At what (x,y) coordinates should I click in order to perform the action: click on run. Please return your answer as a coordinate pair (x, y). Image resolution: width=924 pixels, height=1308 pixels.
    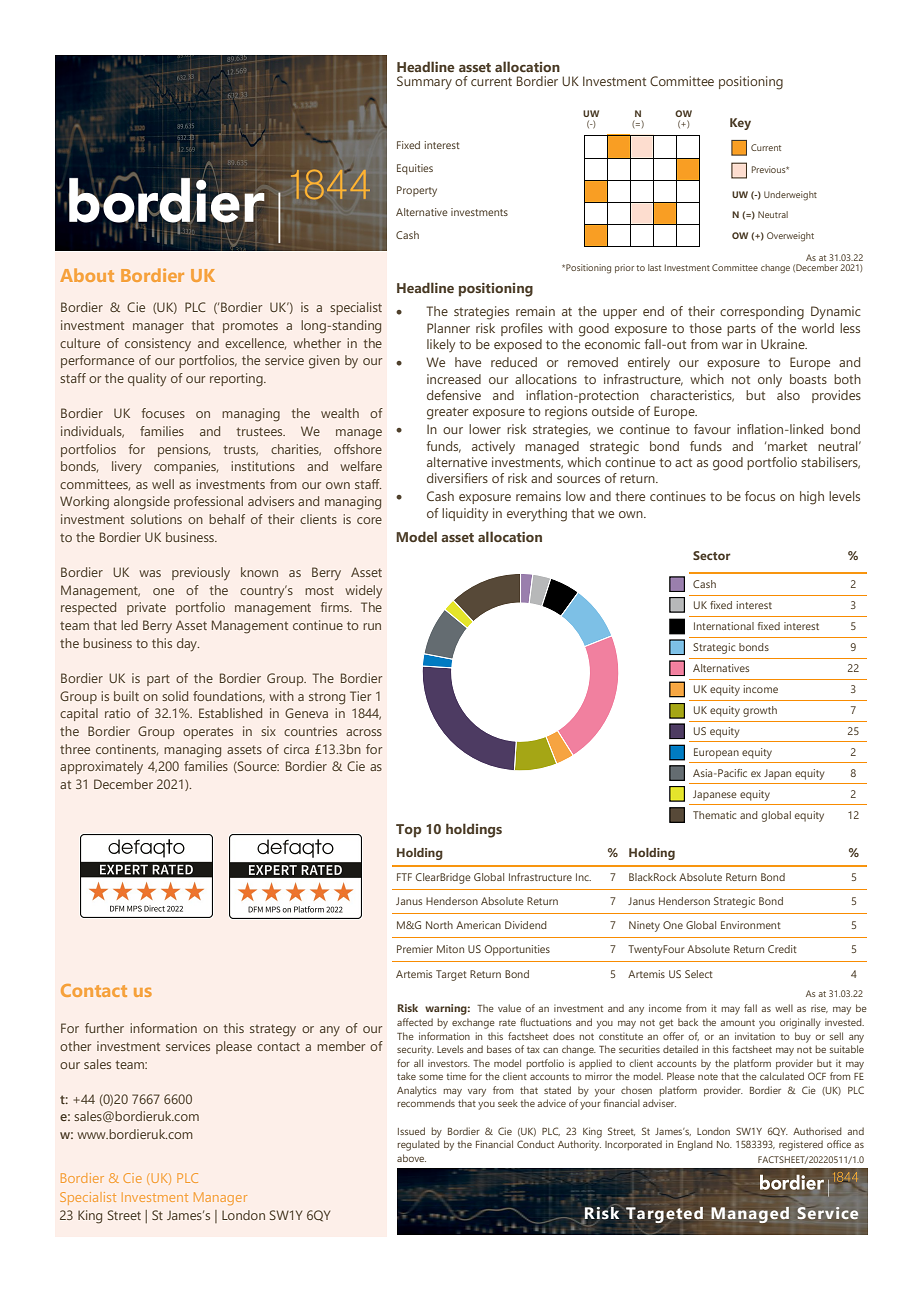
    Looking at the image, I should click on (372, 626).
